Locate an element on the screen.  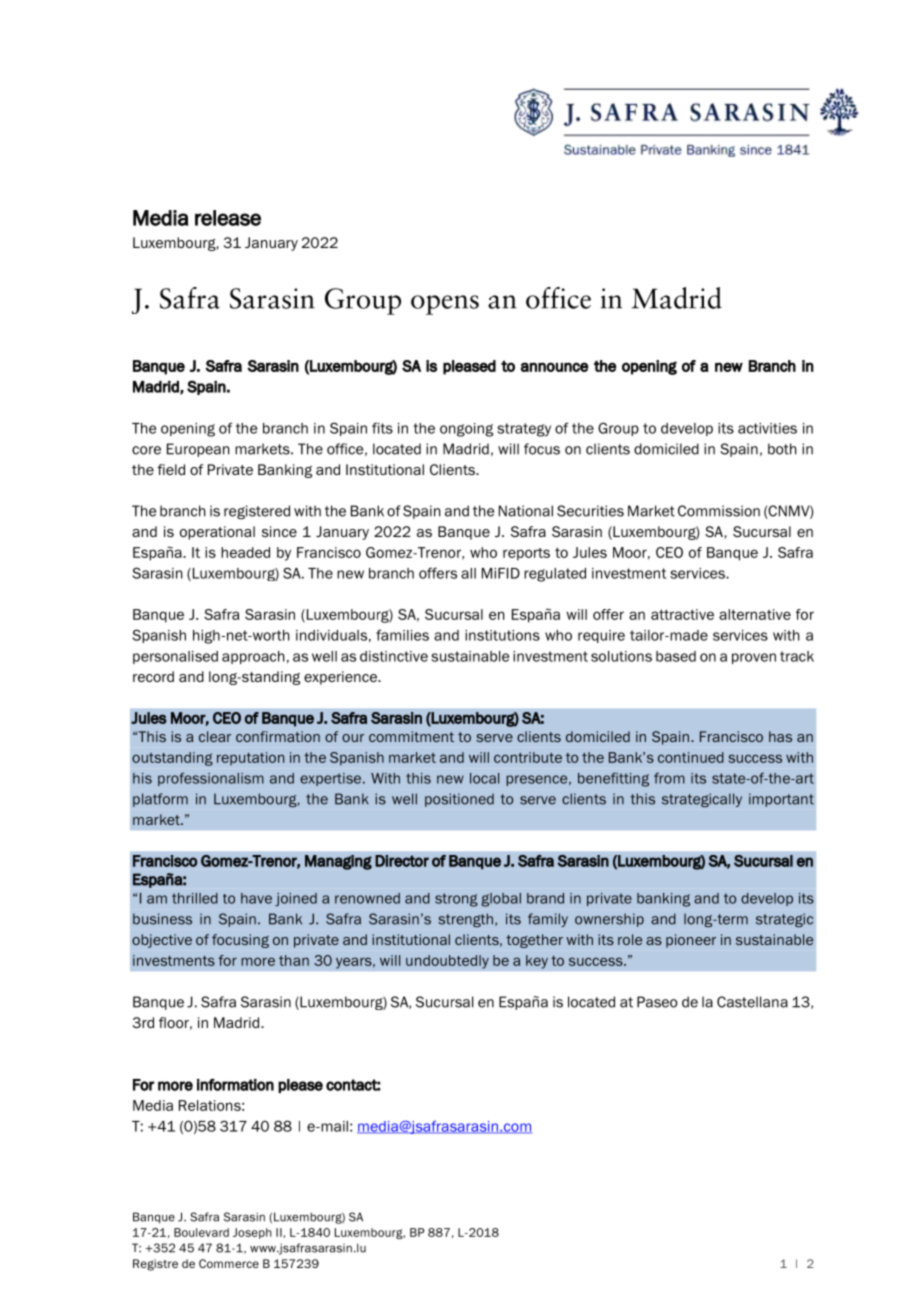
release is located at coordinates (228, 218).
